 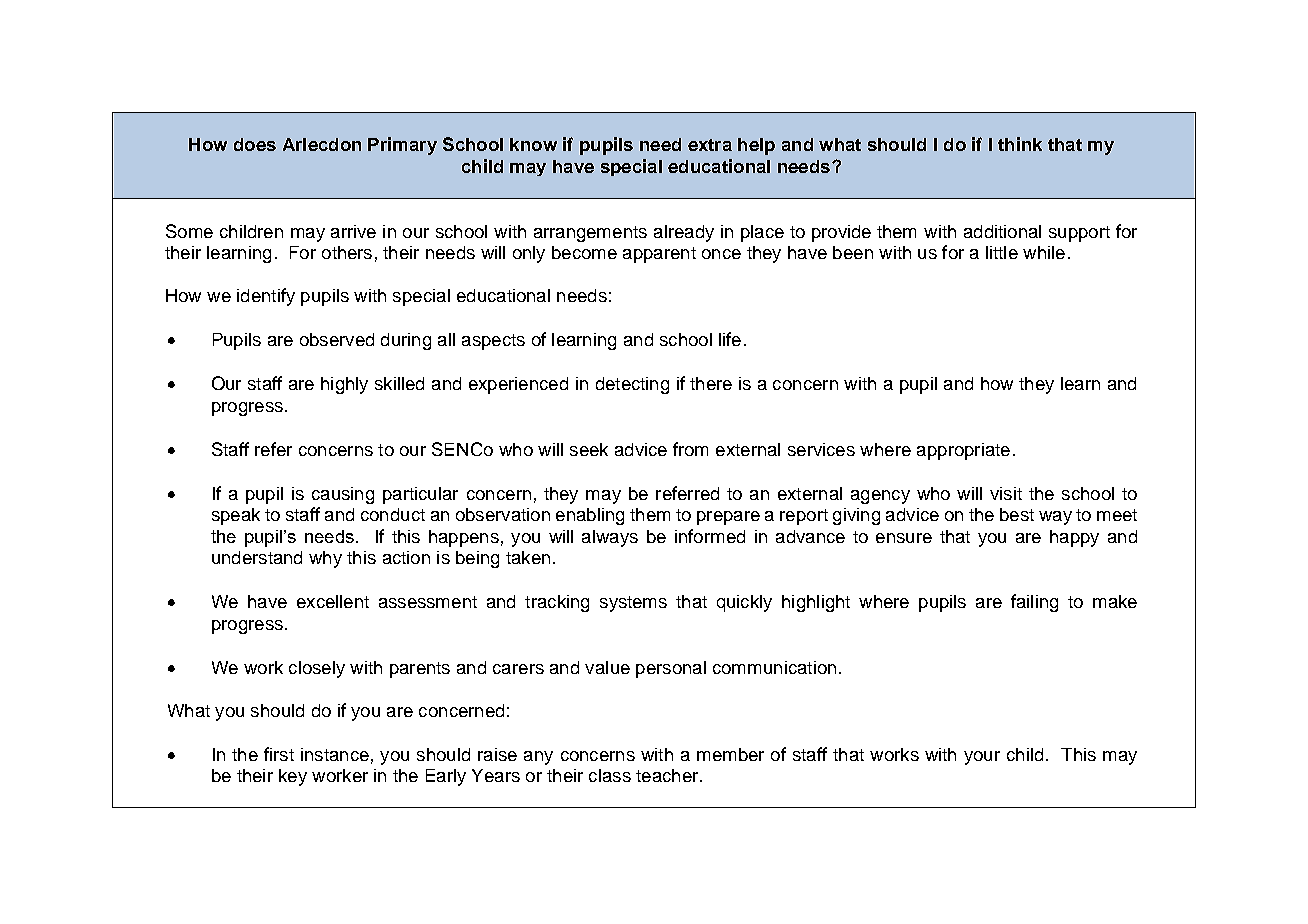 I want to click on does, so click(x=255, y=144).
